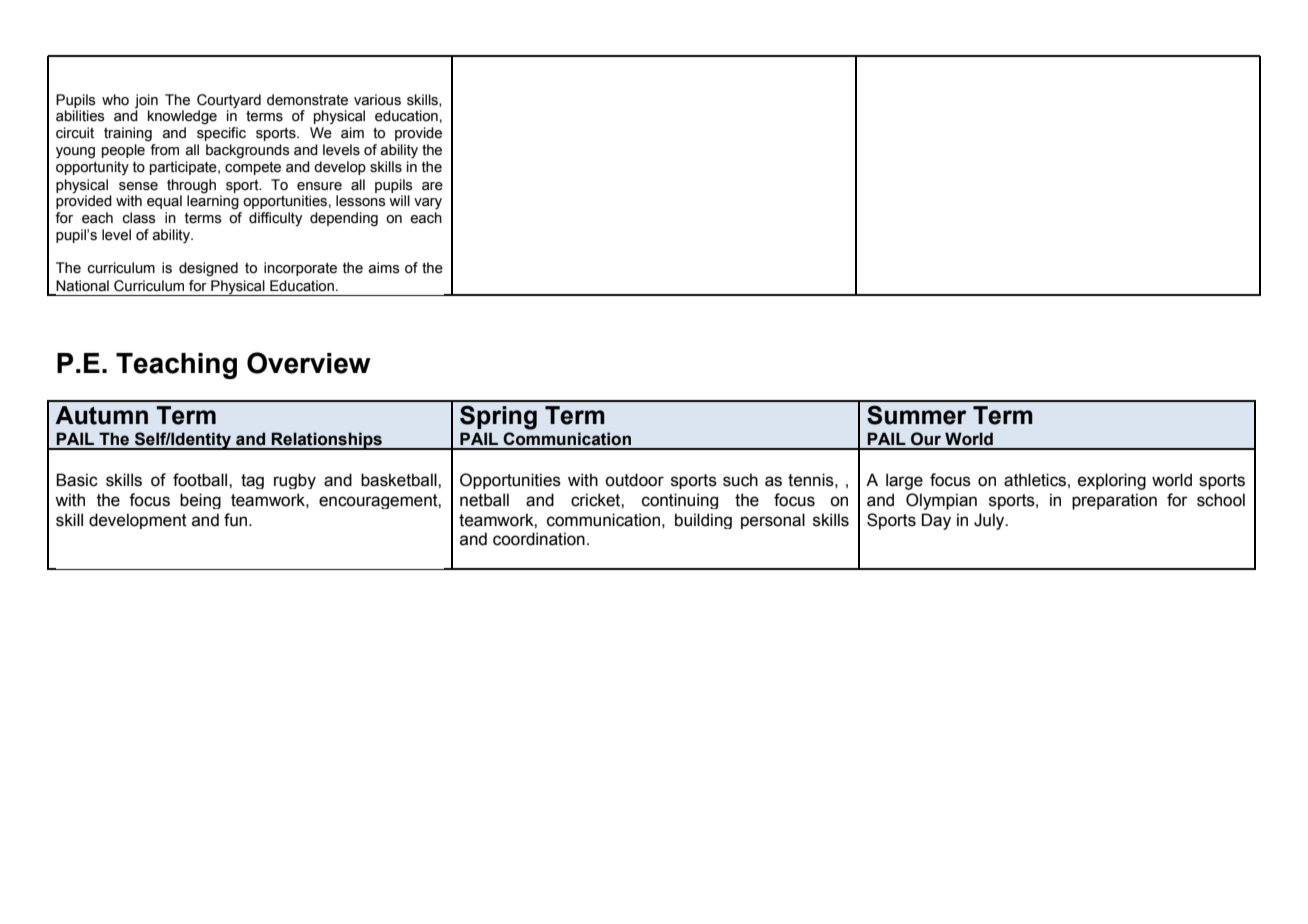  Describe the element at coordinates (182, 117) in the document. I see `knowledge` at that location.
